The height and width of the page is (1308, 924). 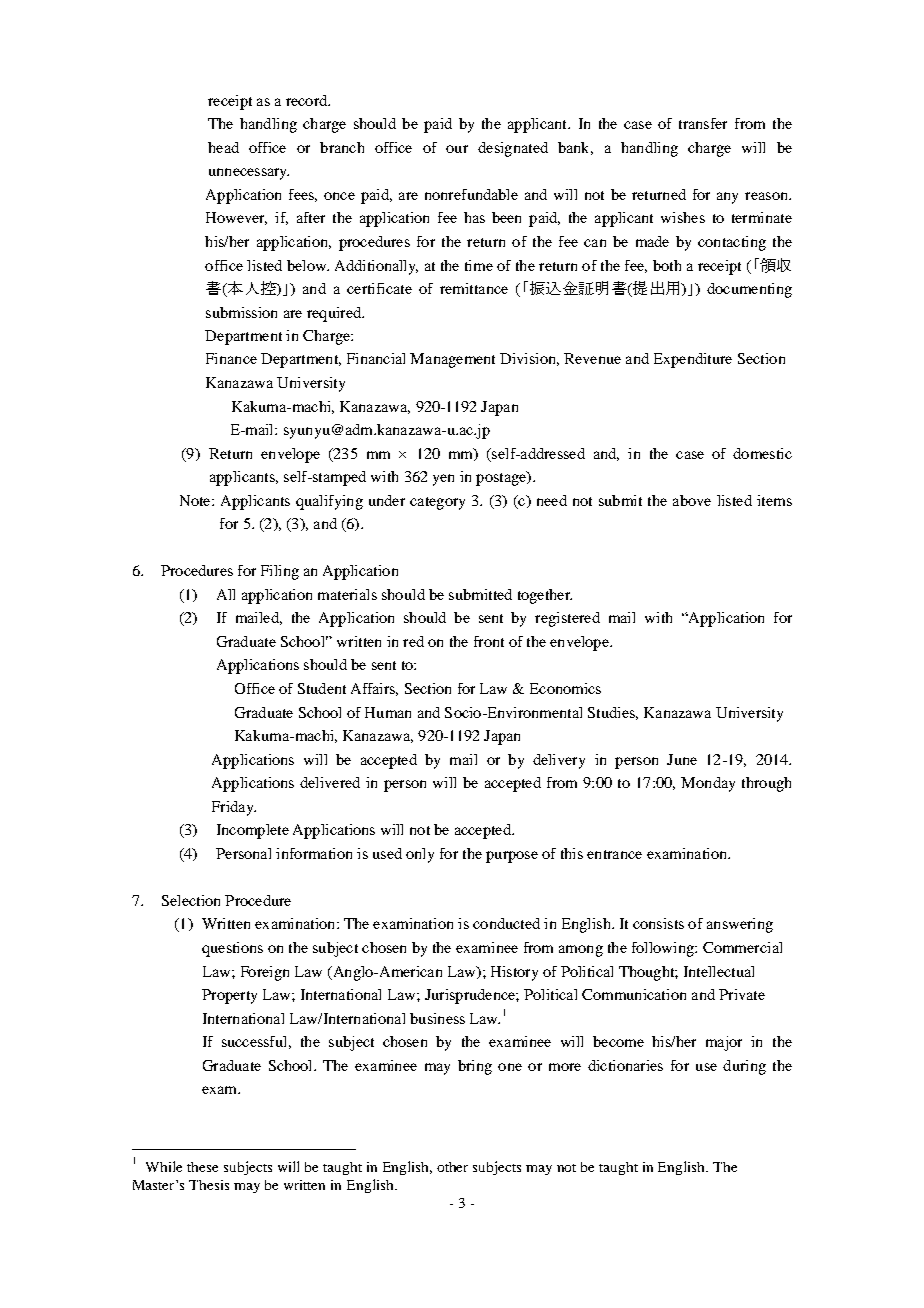 I want to click on Finance, so click(x=231, y=358).
